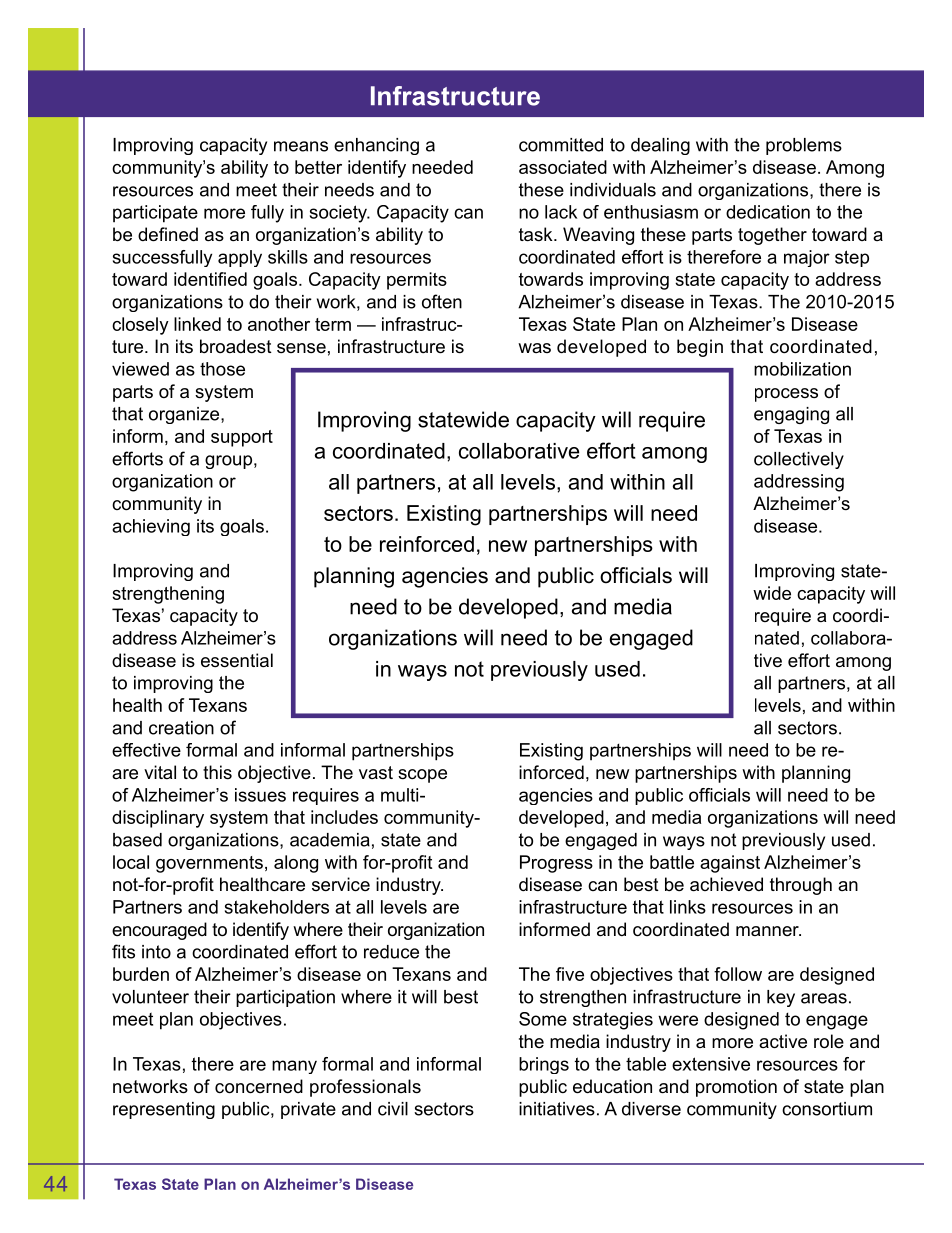 The height and width of the image is (1233, 952). What do you see at coordinates (534, 348) in the image?
I see `was` at bounding box center [534, 348].
